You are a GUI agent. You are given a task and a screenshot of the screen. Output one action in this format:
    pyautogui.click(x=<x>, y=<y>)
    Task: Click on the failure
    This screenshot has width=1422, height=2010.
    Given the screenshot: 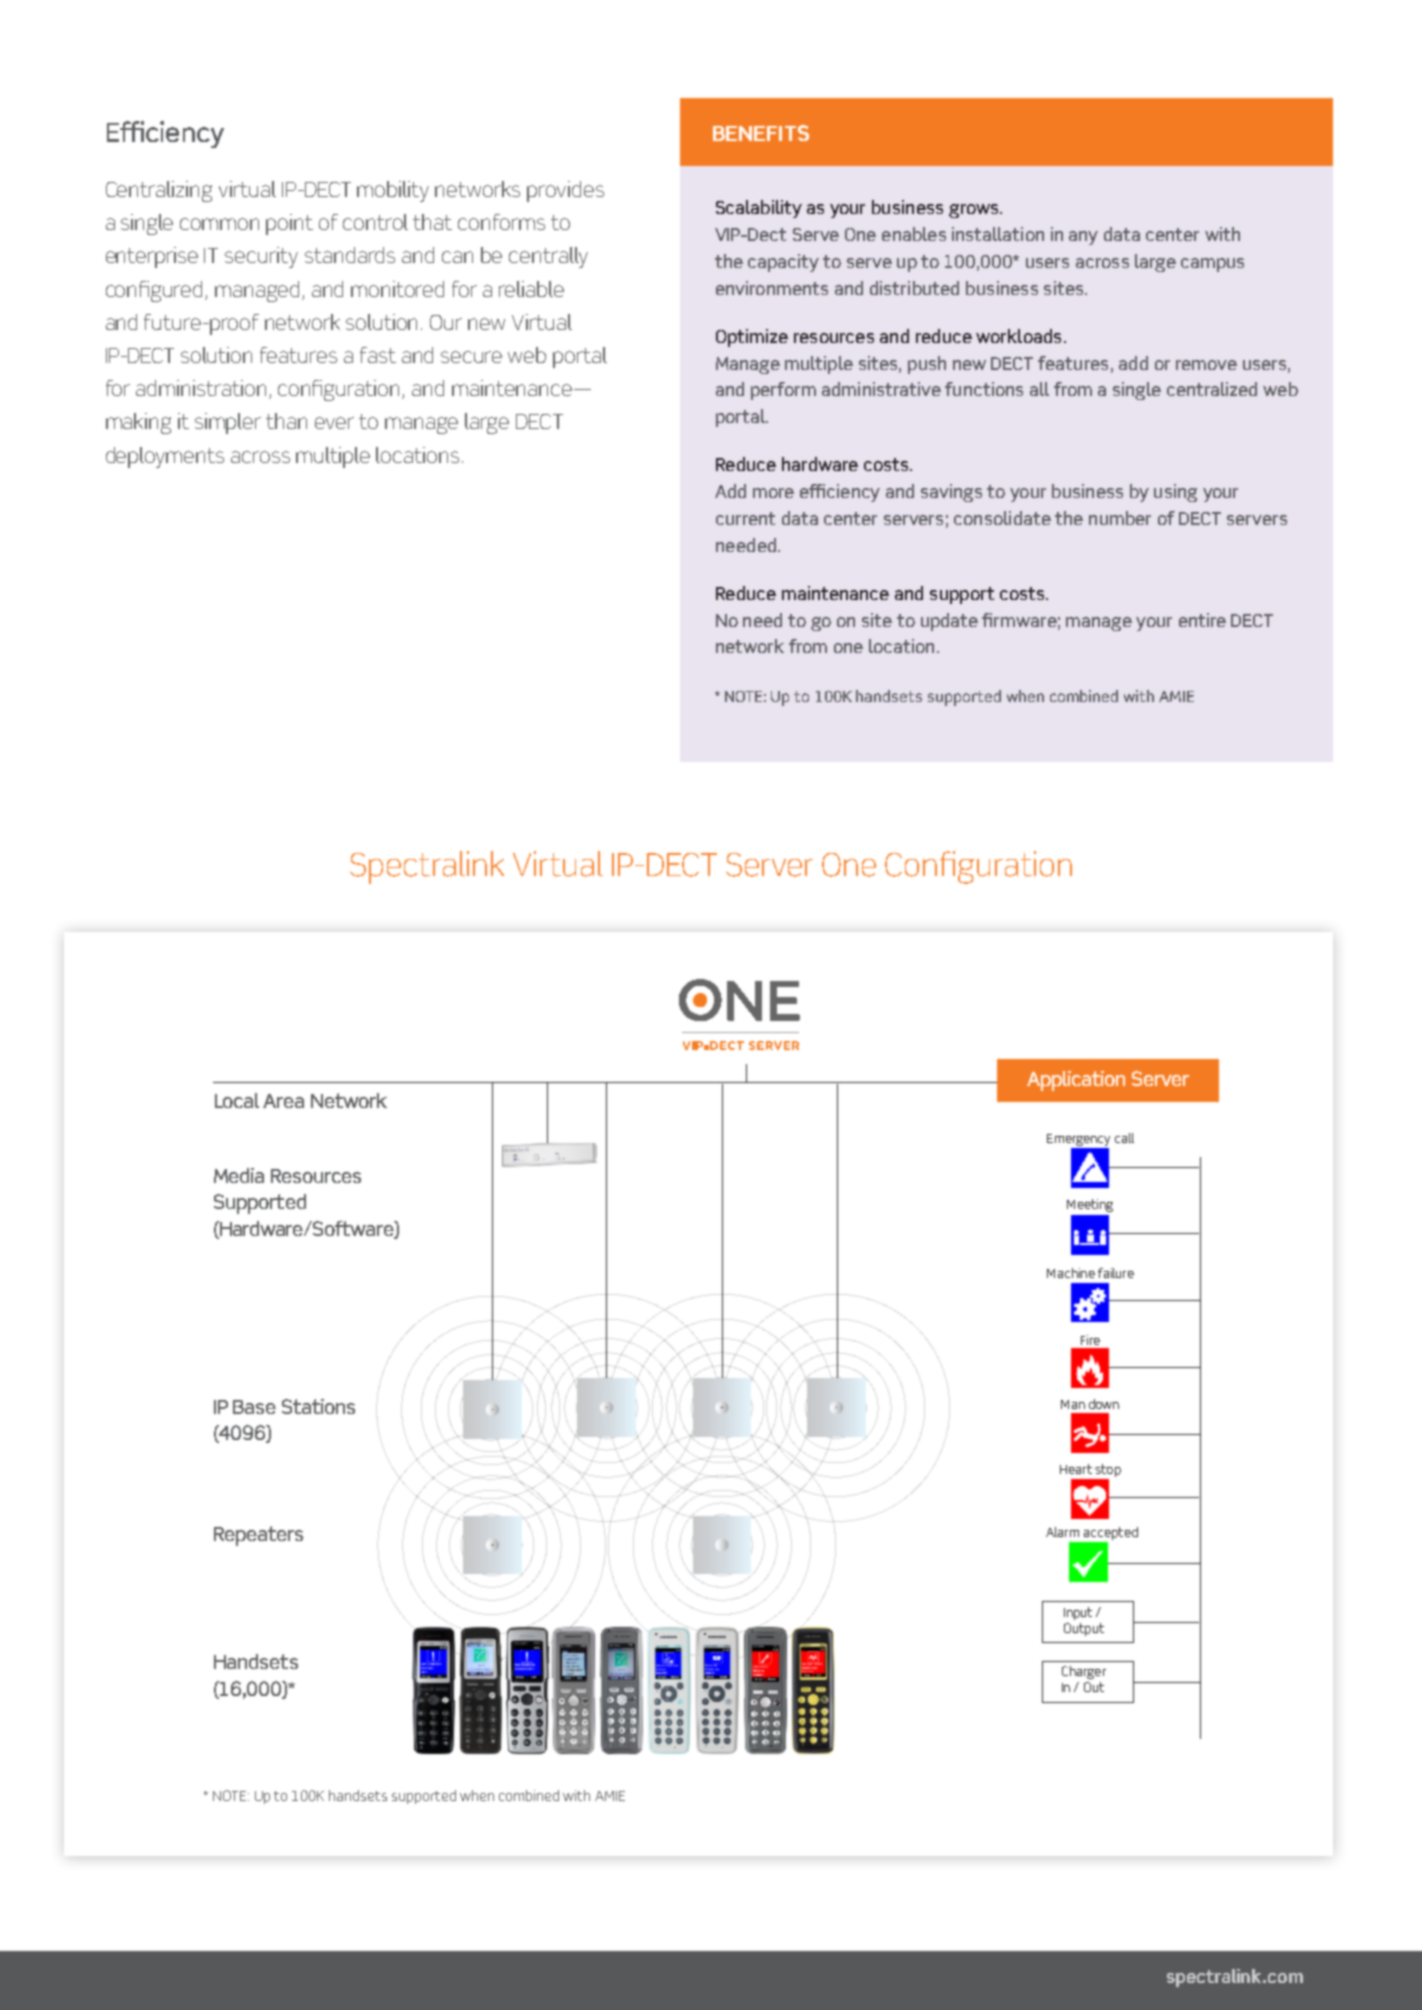 What is the action you would take?
    pyautogui.click(x=1116, y=1273)
